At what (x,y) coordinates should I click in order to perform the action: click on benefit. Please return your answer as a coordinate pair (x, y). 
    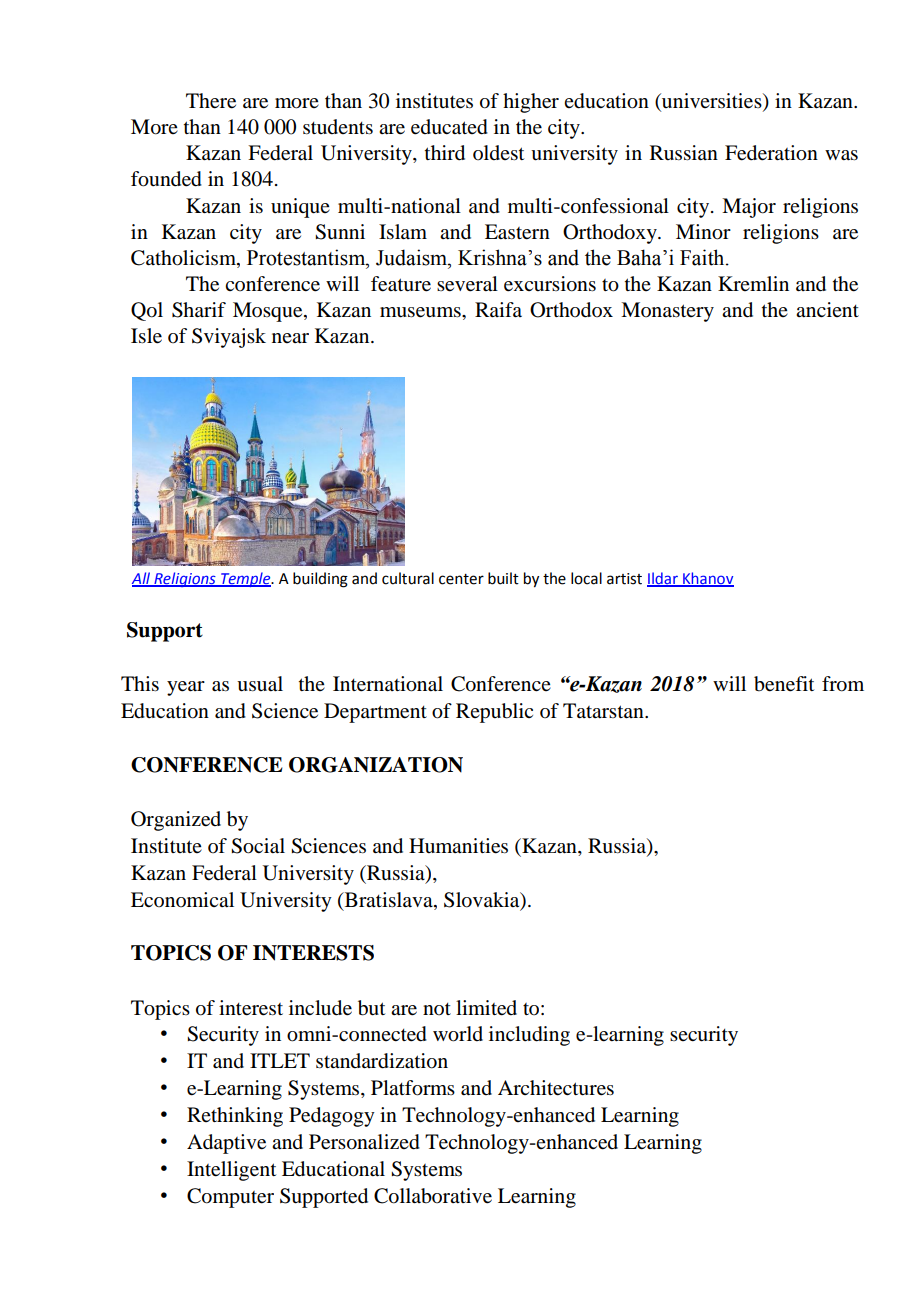
    Looking at the image, I should click on (784, 684).
